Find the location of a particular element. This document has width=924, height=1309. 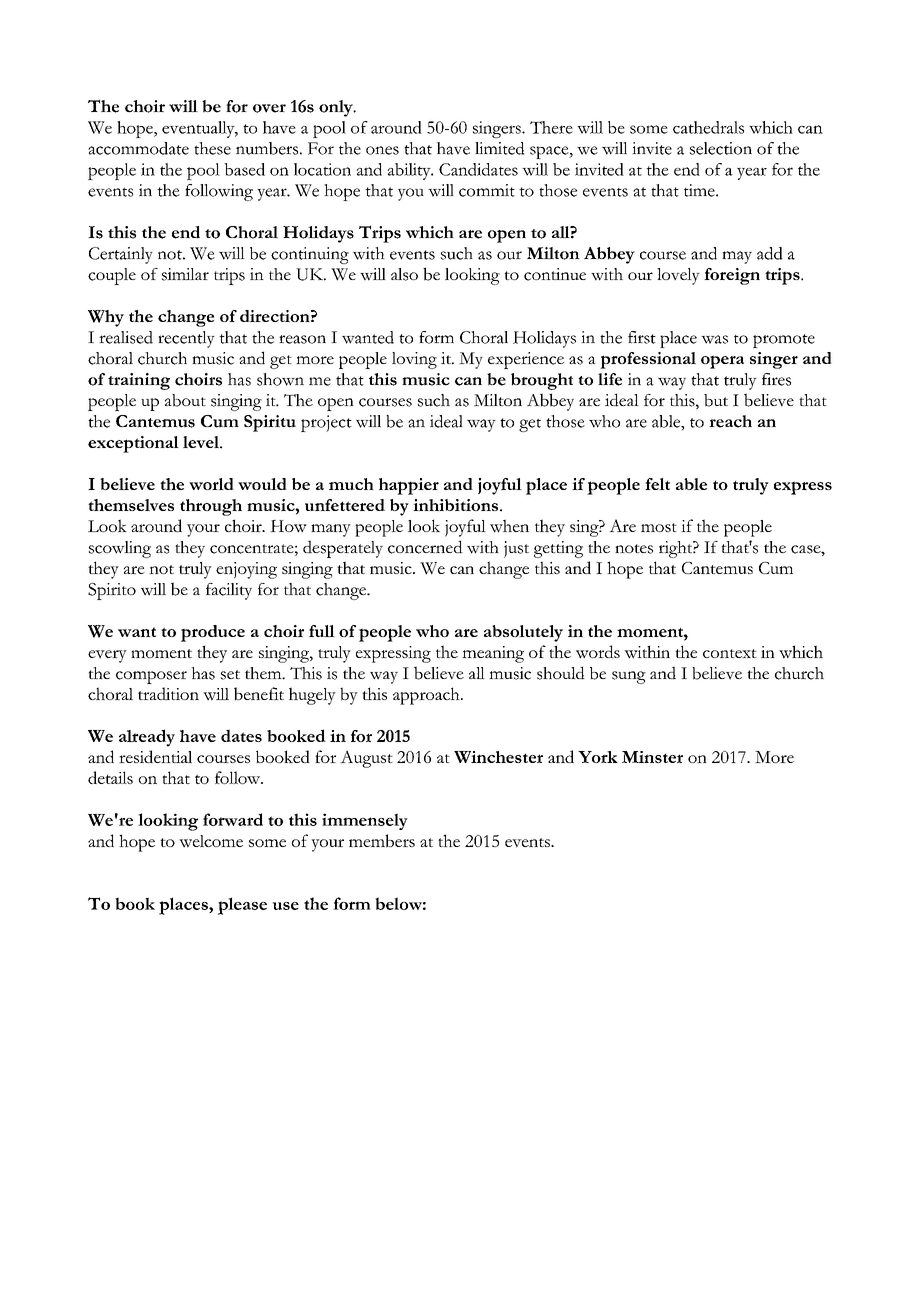

Minster is located at coordinates (652, 757).
